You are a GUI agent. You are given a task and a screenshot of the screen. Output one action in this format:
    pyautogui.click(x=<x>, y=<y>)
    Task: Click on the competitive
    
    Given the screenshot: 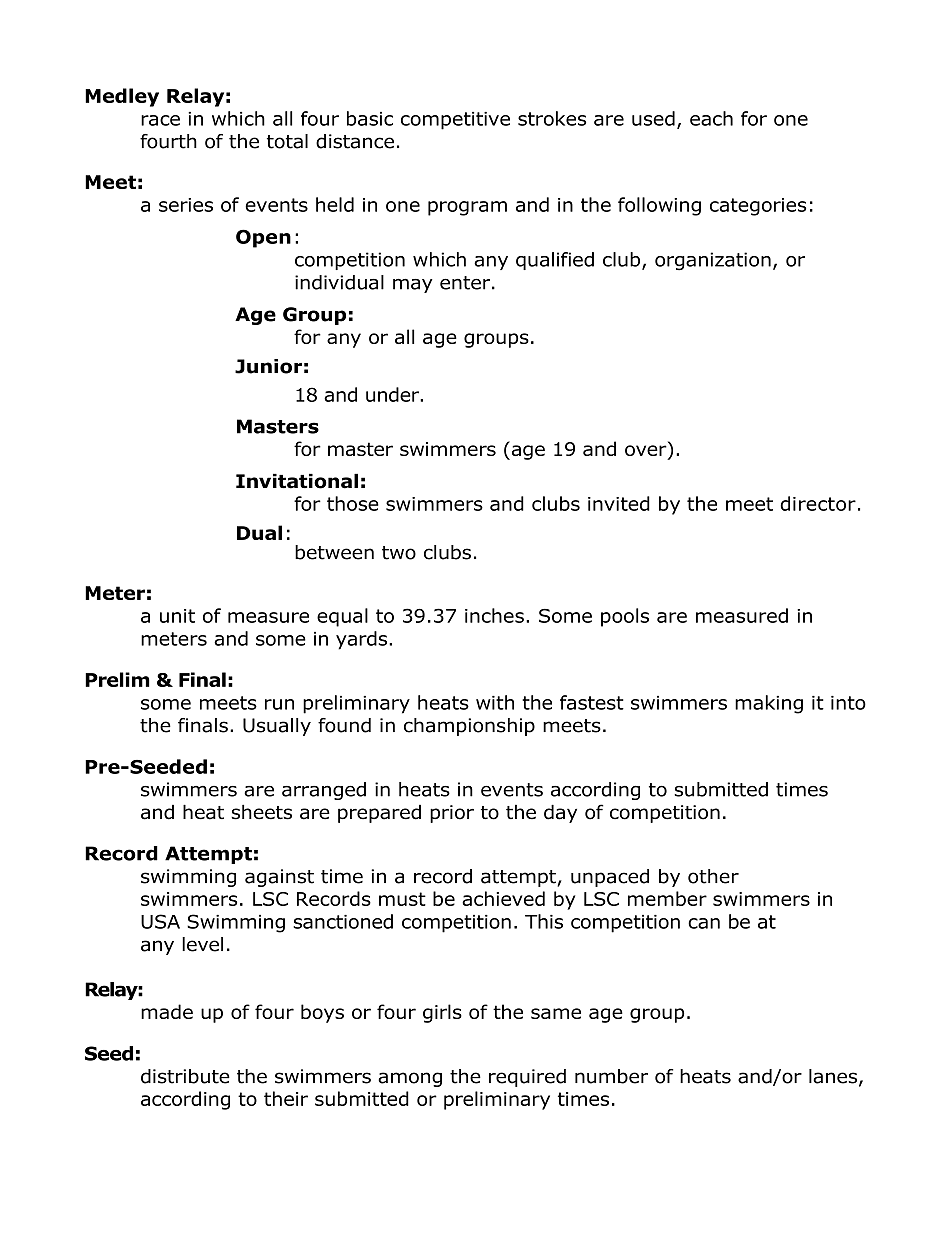 What is the action you would take?
    pyautogui.click(x=455, y=121)
